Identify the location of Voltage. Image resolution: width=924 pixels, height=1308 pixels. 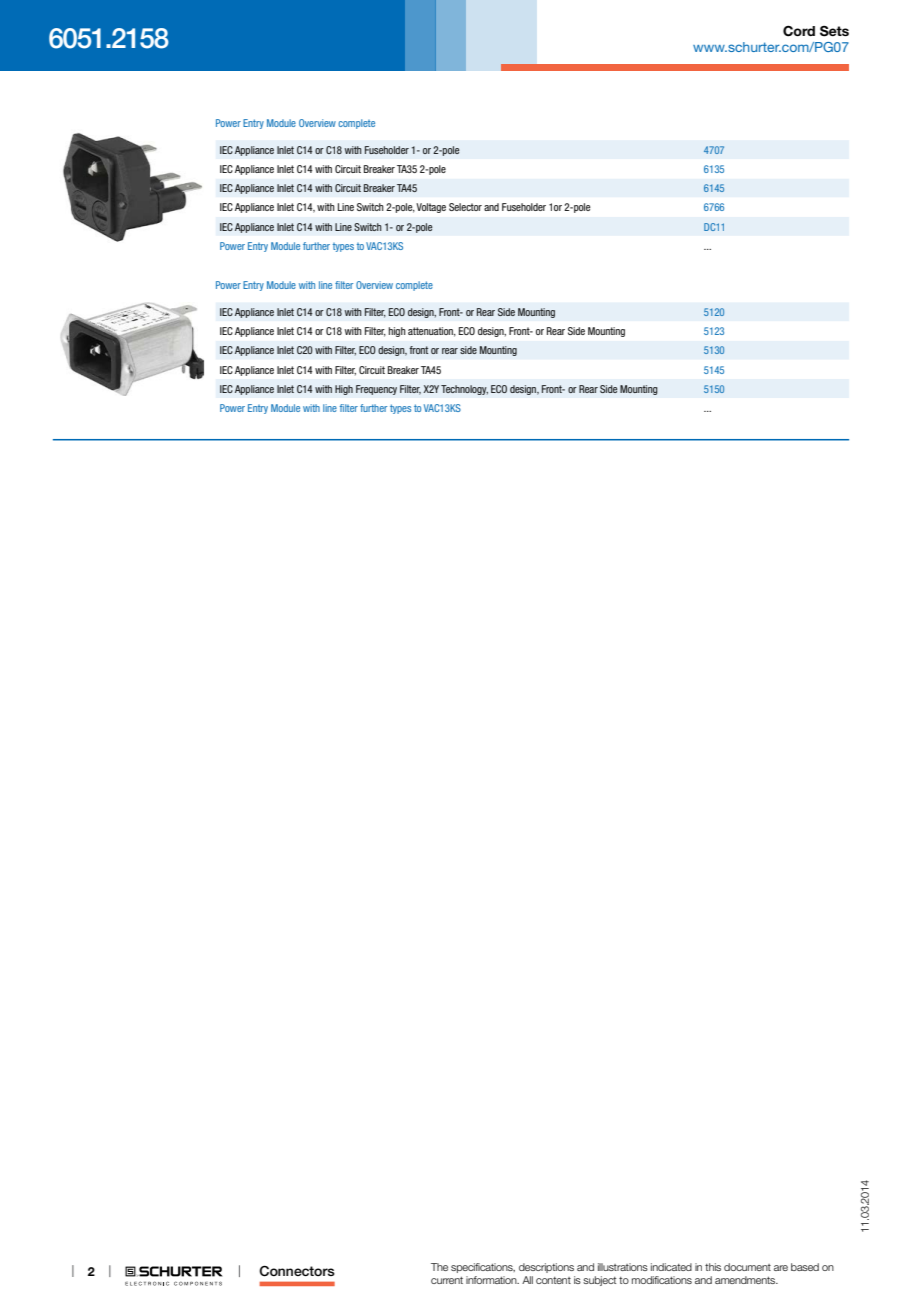
(431, 208).
